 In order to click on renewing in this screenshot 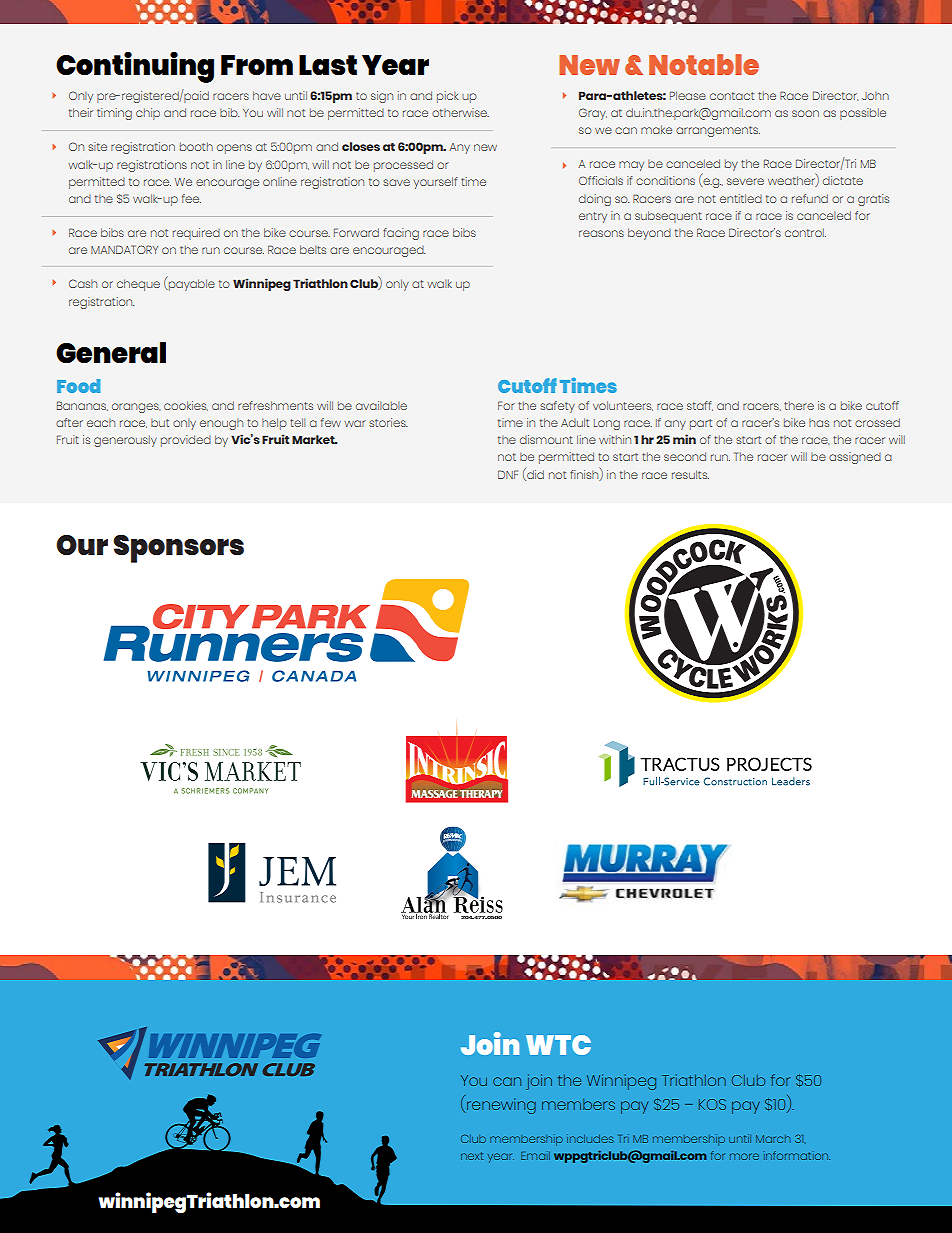, I will do `click(500, 1106)`.
